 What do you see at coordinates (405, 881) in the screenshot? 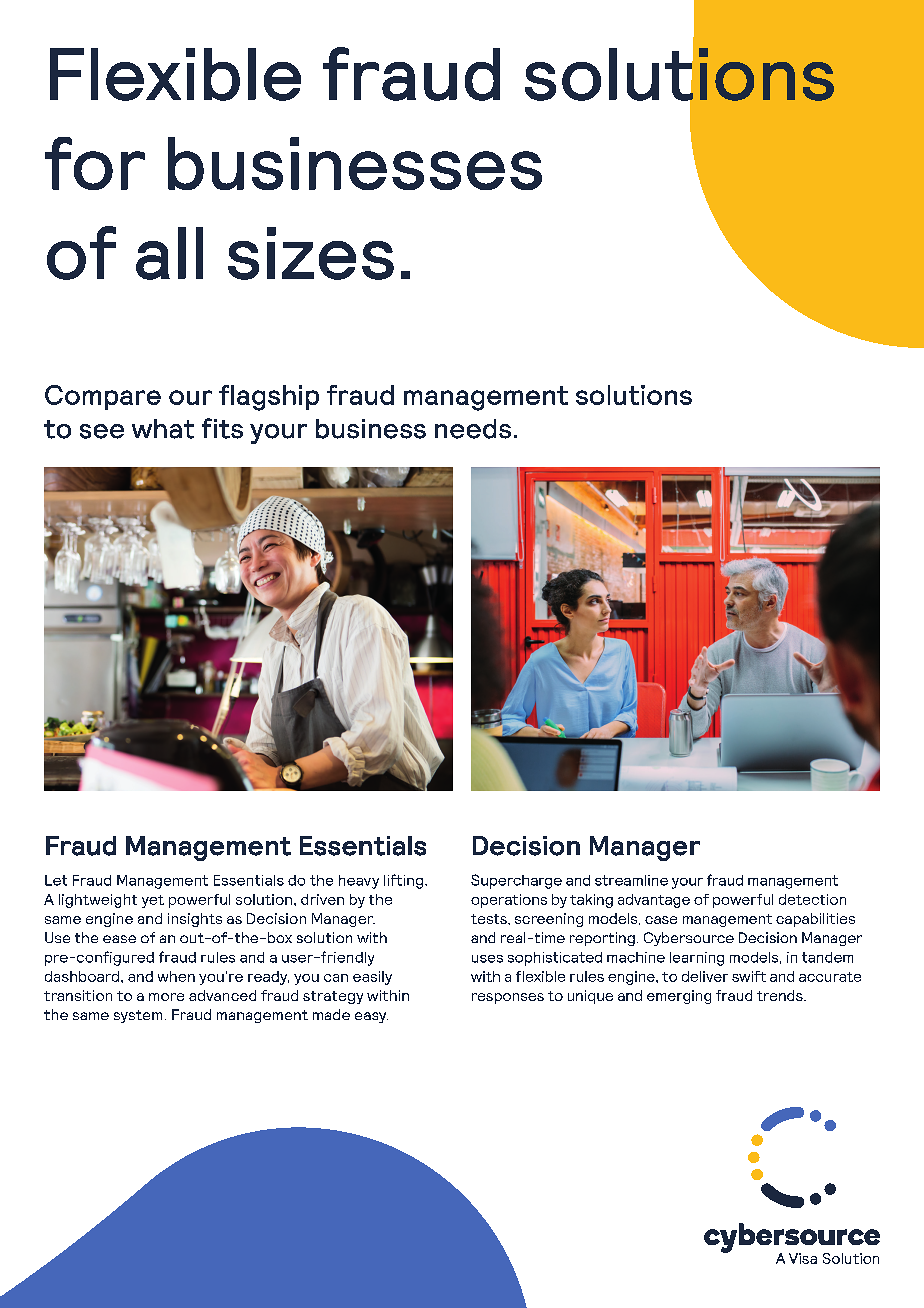
I see `lifting` at bounding box center [405, 881].
